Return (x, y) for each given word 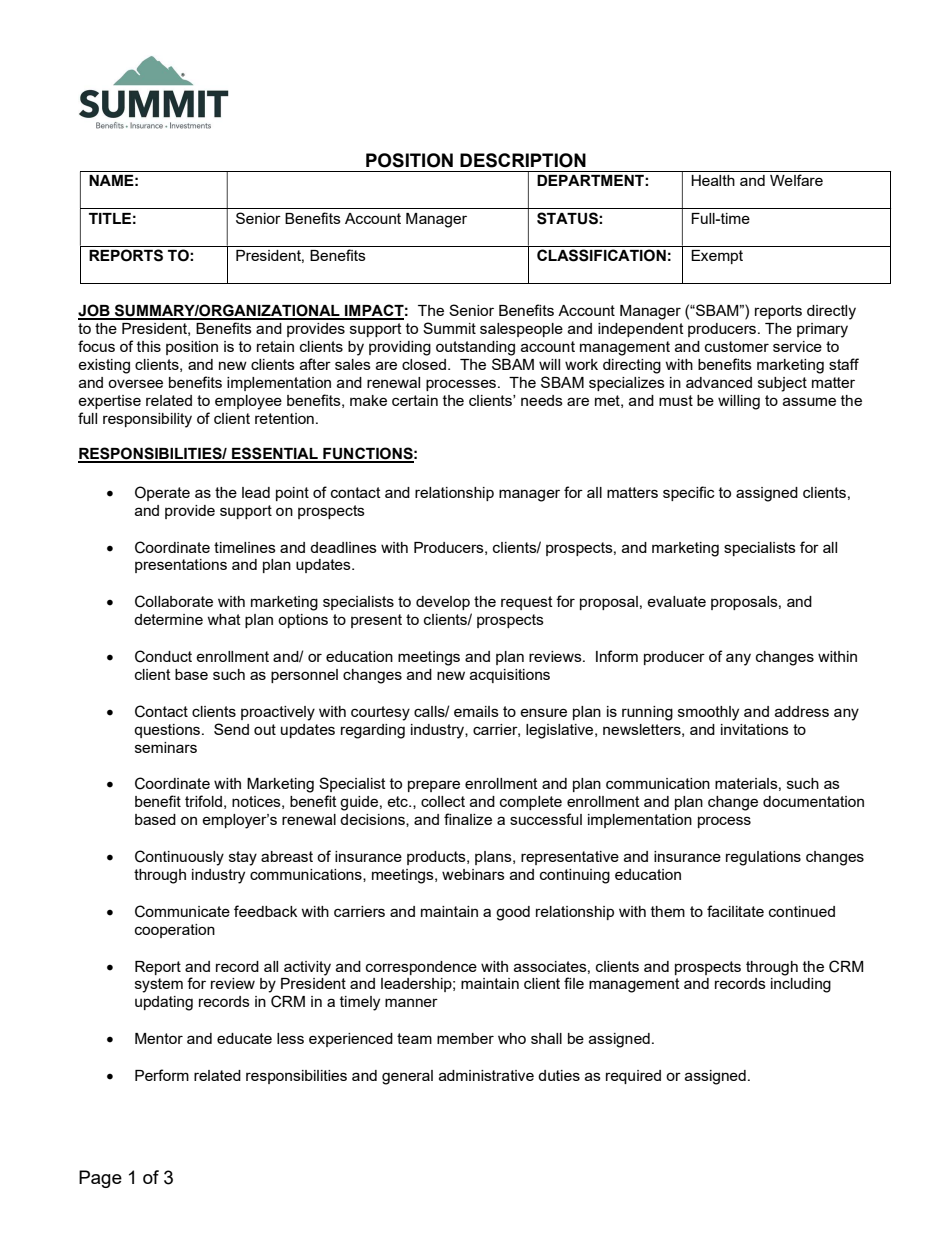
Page (100, 1179)
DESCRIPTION (523, 160)
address (802, 711)
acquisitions (510, 676)
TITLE (110, 218)
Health (713, 180)
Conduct (163, 656)
